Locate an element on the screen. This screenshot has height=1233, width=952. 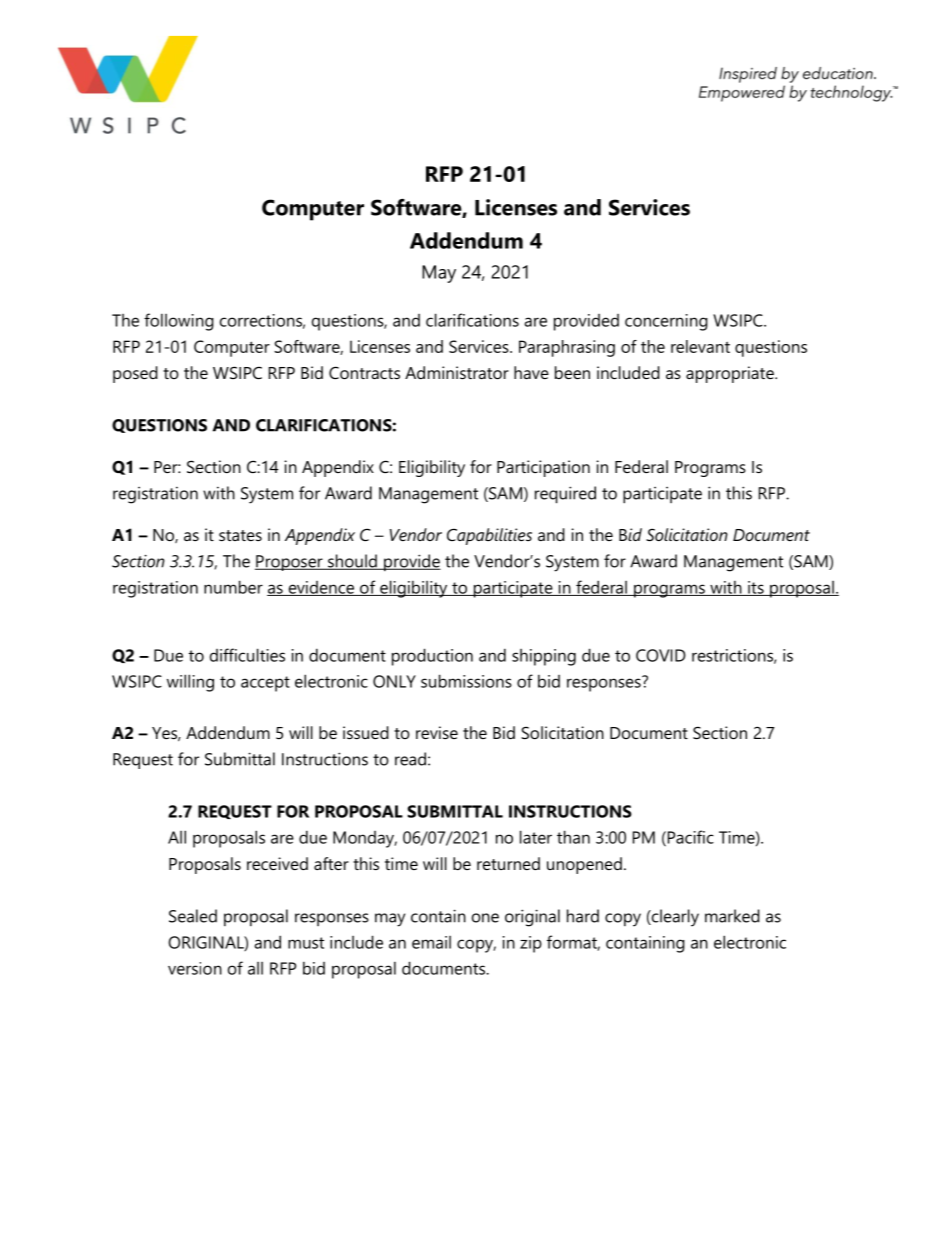
relevant is located at coordinates (700, 346).
